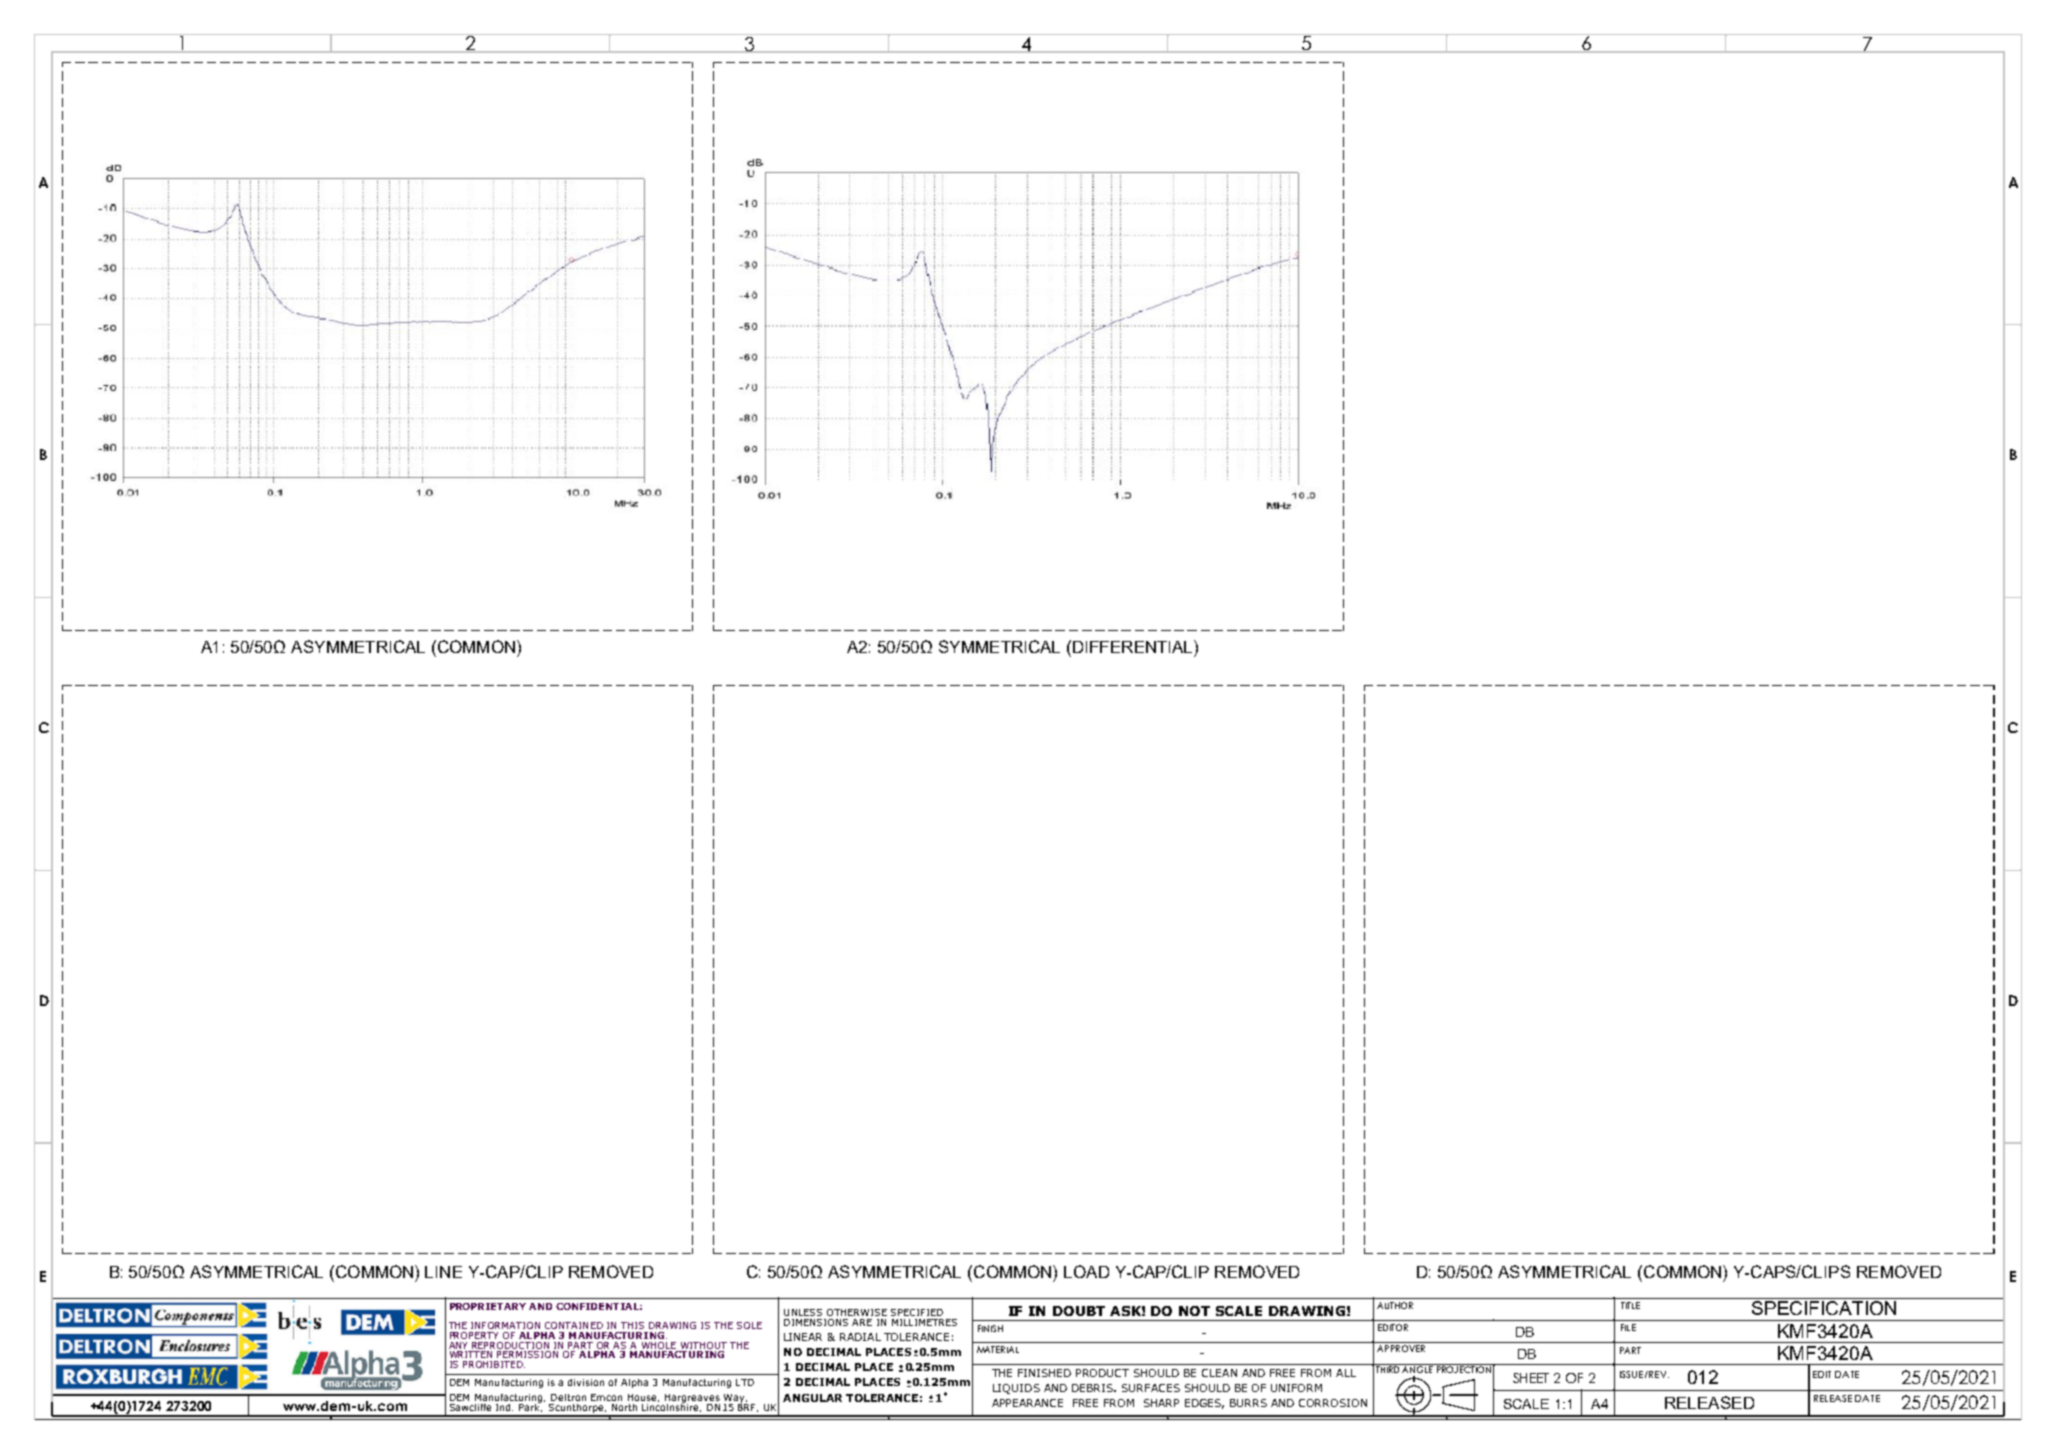  I want to click on TITLE, so click(1630, 1305).
